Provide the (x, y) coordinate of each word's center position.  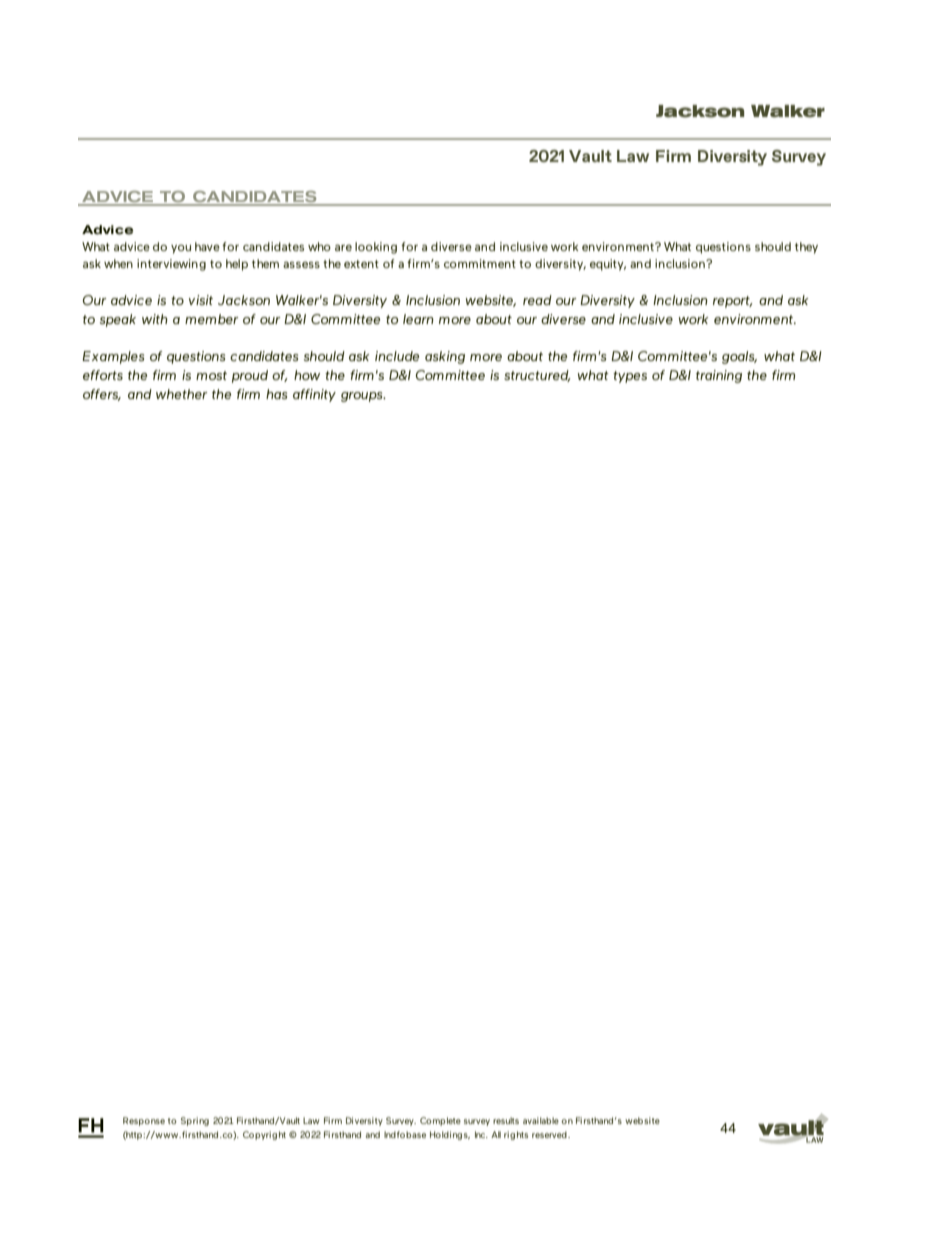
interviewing (171, 265)
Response (144, 1121)
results (506, 1120)
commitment (480, 263)
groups (363, 397)
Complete (440, 1121)
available (541, 1120)
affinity (314, 395)
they (806, 248)
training (719, 376)
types (630, 377)
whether (182, 394)
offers (102, 395)
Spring (195, 1121)
